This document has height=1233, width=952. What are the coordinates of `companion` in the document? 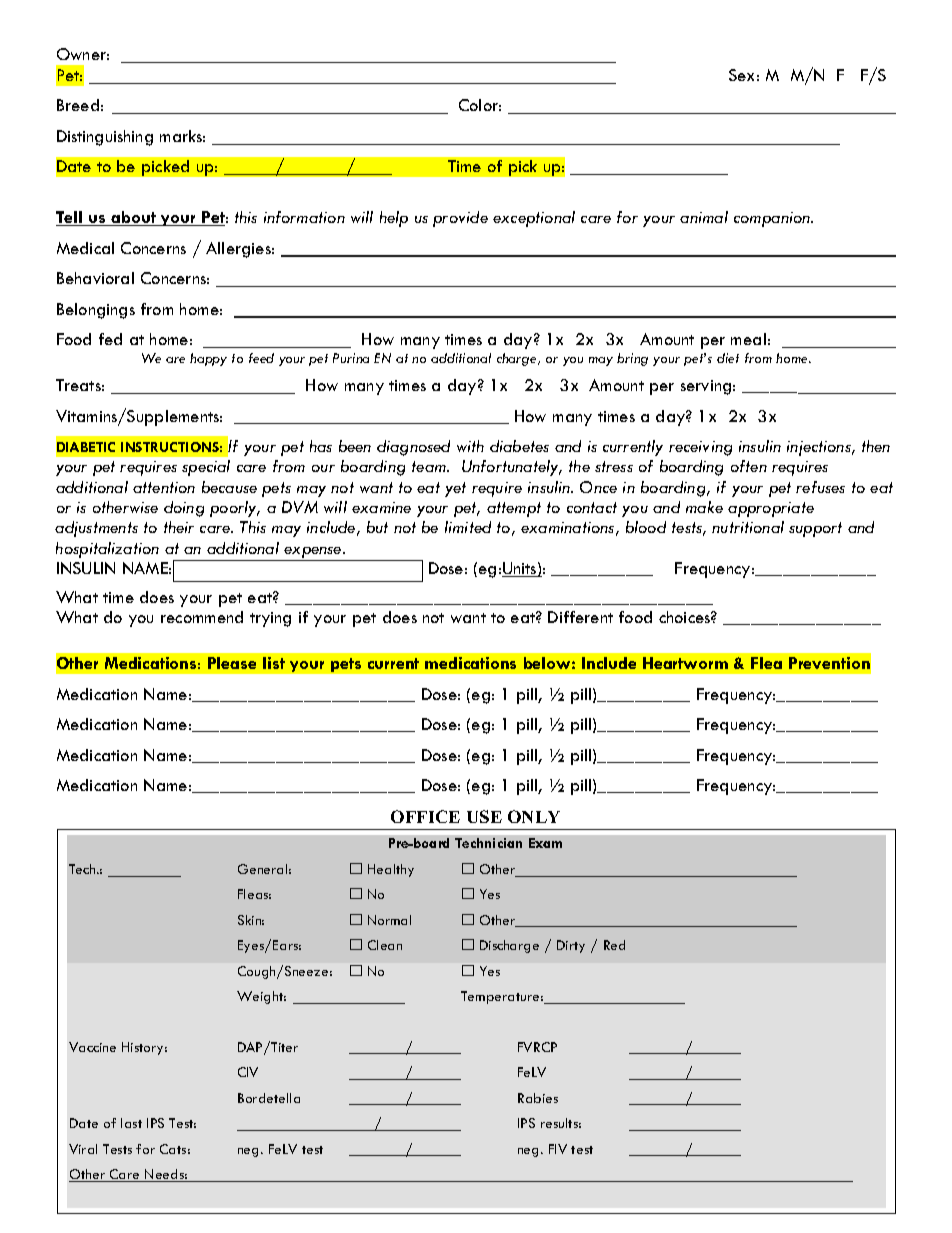 It's located at (773, 219).
